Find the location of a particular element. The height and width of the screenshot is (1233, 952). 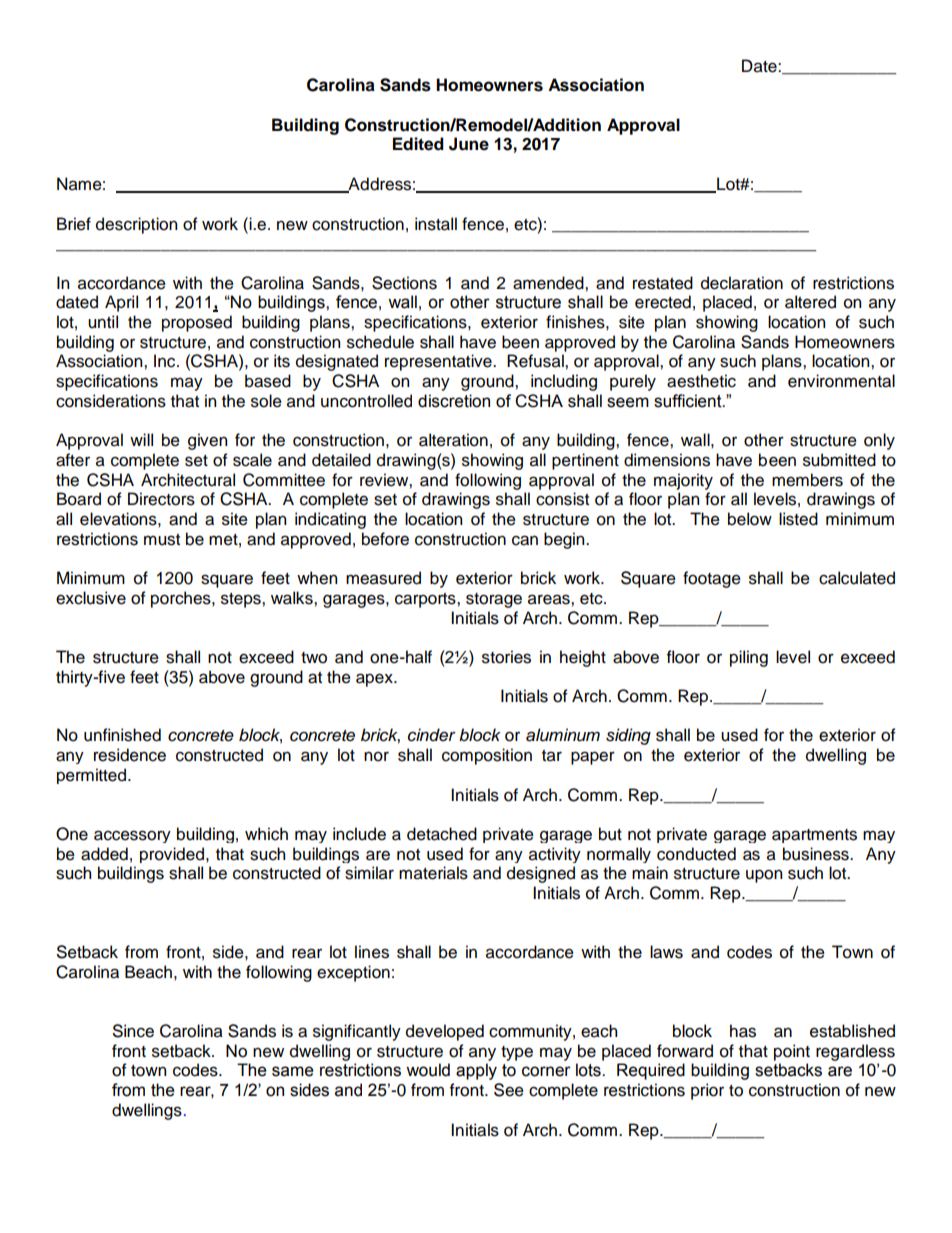

storage is located at coordinates (494, 600).
